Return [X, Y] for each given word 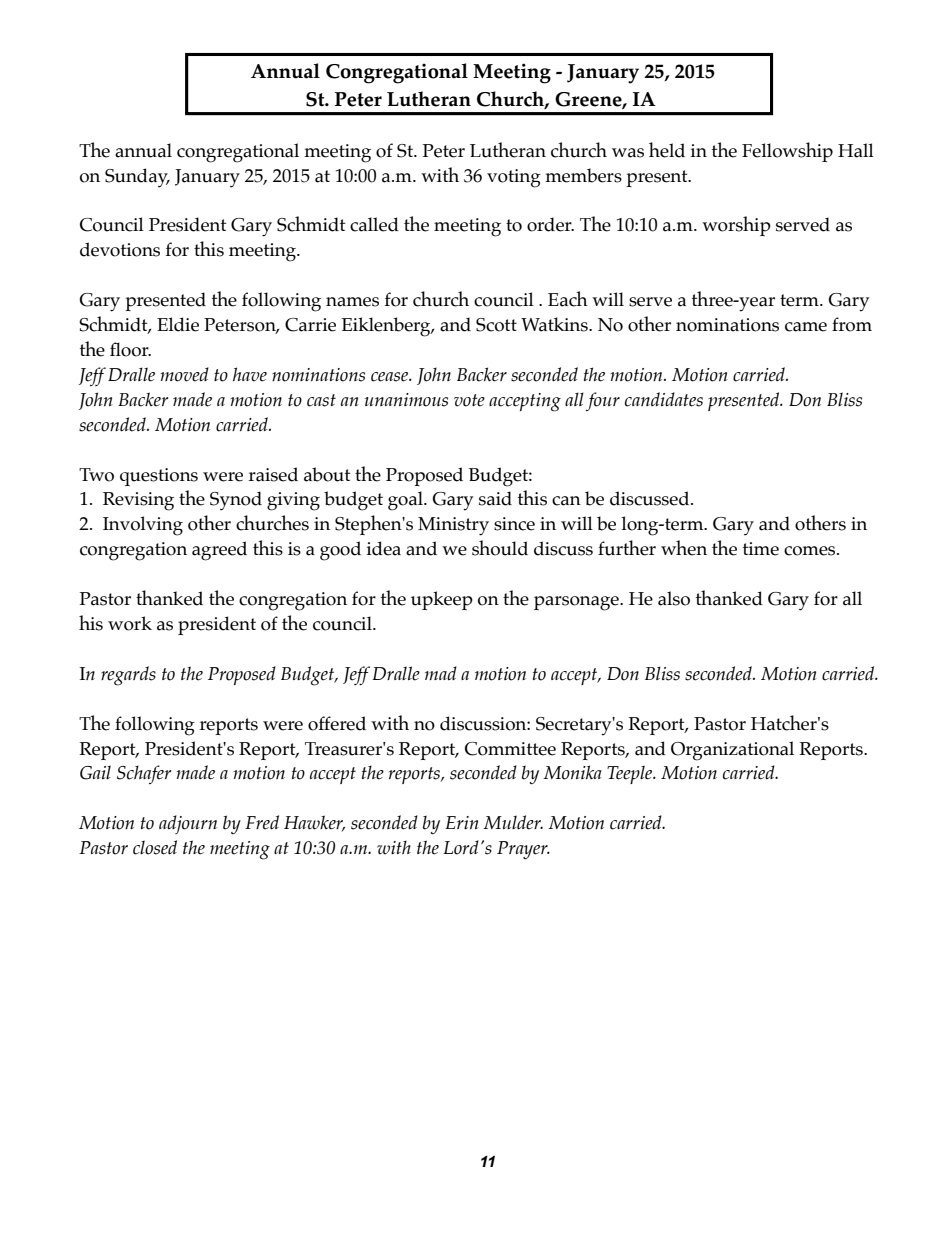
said [495, 498]
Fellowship [787, 152]
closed [155, 847]
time [761, 549]
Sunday [137, 178]
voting [514, 178]
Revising [138, 501]
